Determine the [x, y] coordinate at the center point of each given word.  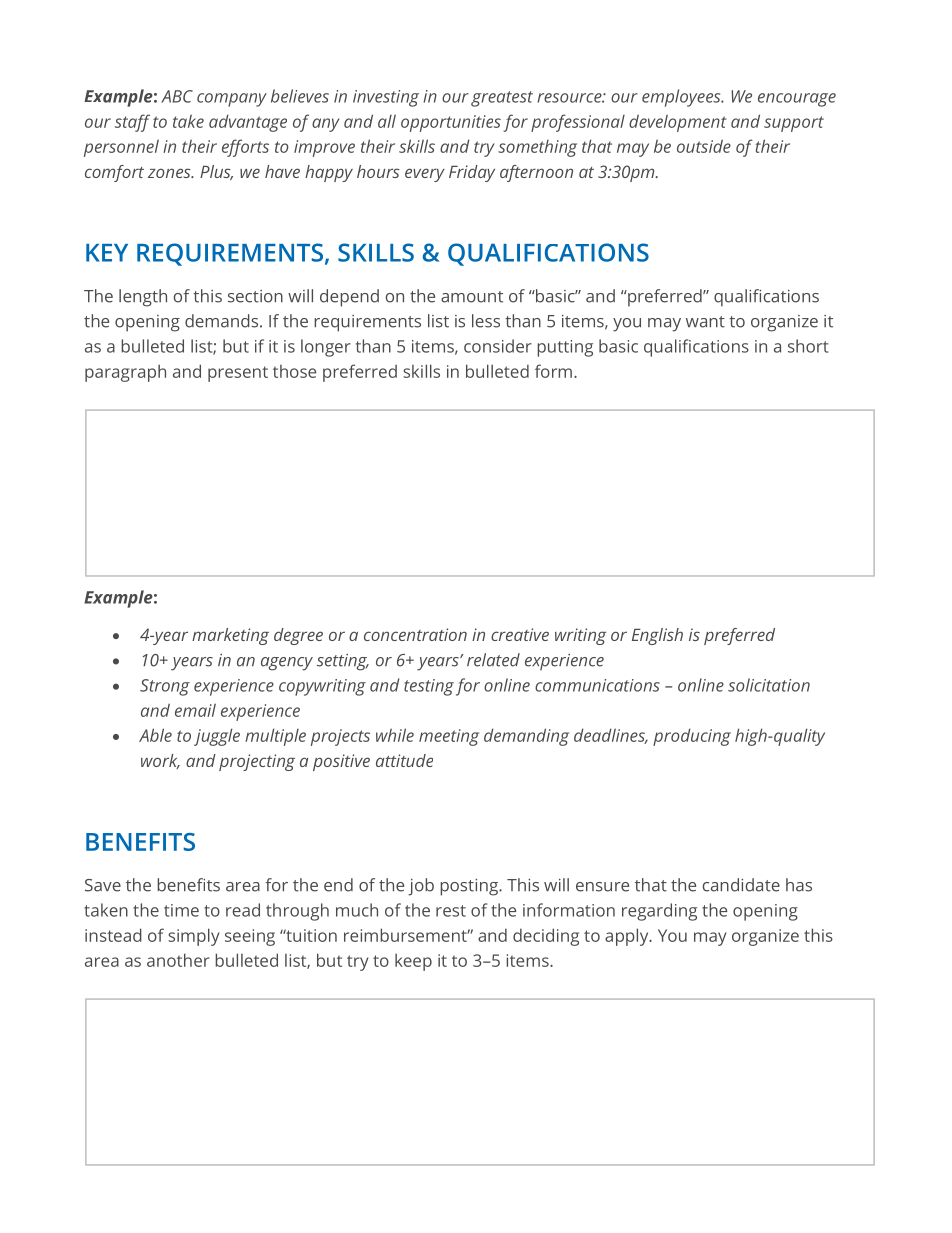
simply [194, 937]
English [657, 636]
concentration [415, 634]
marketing [230, 636]
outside [704, 146]
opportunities [451, 123]
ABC [177, 96]
